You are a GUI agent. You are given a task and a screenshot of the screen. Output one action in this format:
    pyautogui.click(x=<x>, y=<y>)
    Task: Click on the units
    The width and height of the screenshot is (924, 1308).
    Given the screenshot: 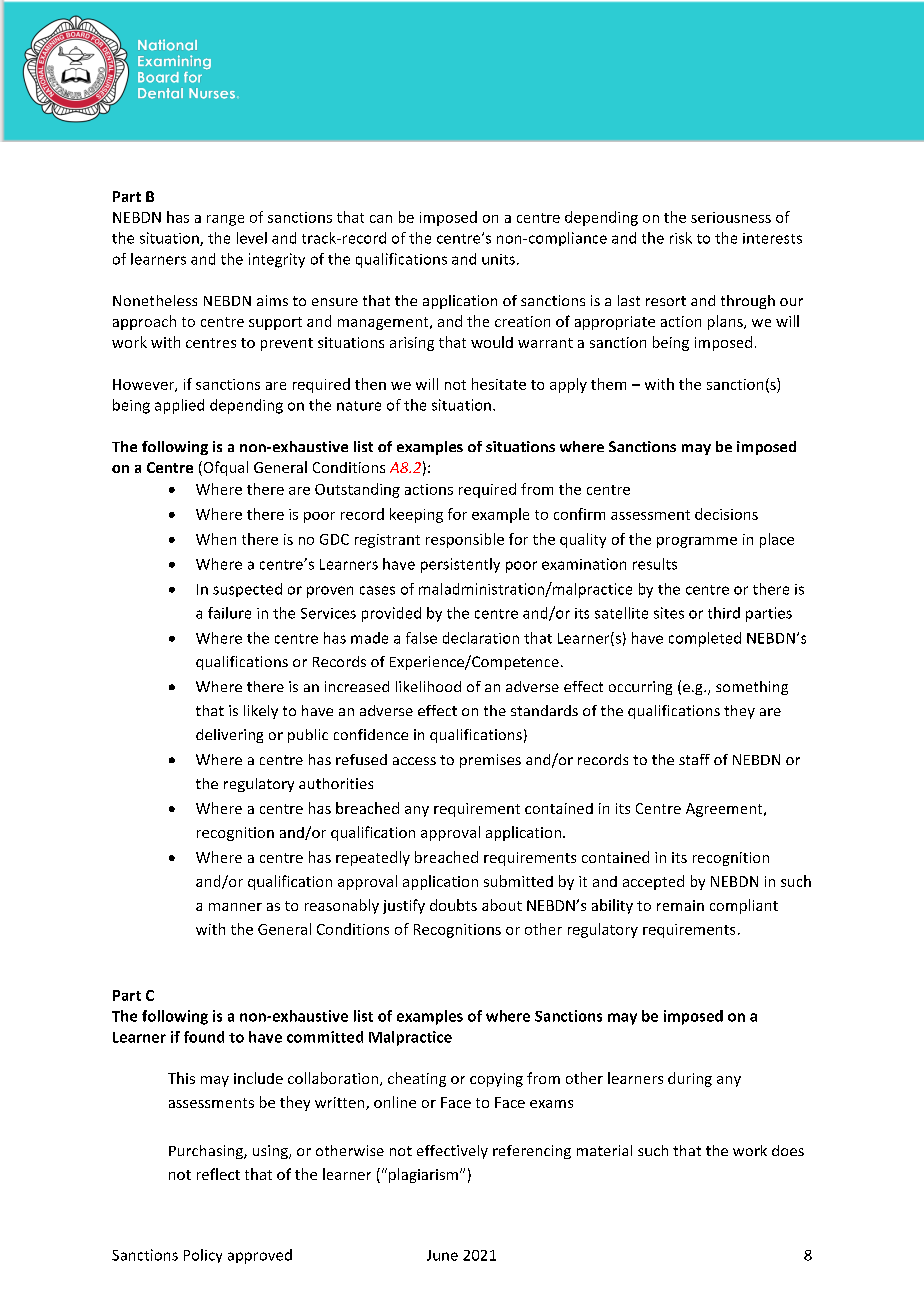 What is the action you would take?
    pyautogui.click(x=498, y=259)
